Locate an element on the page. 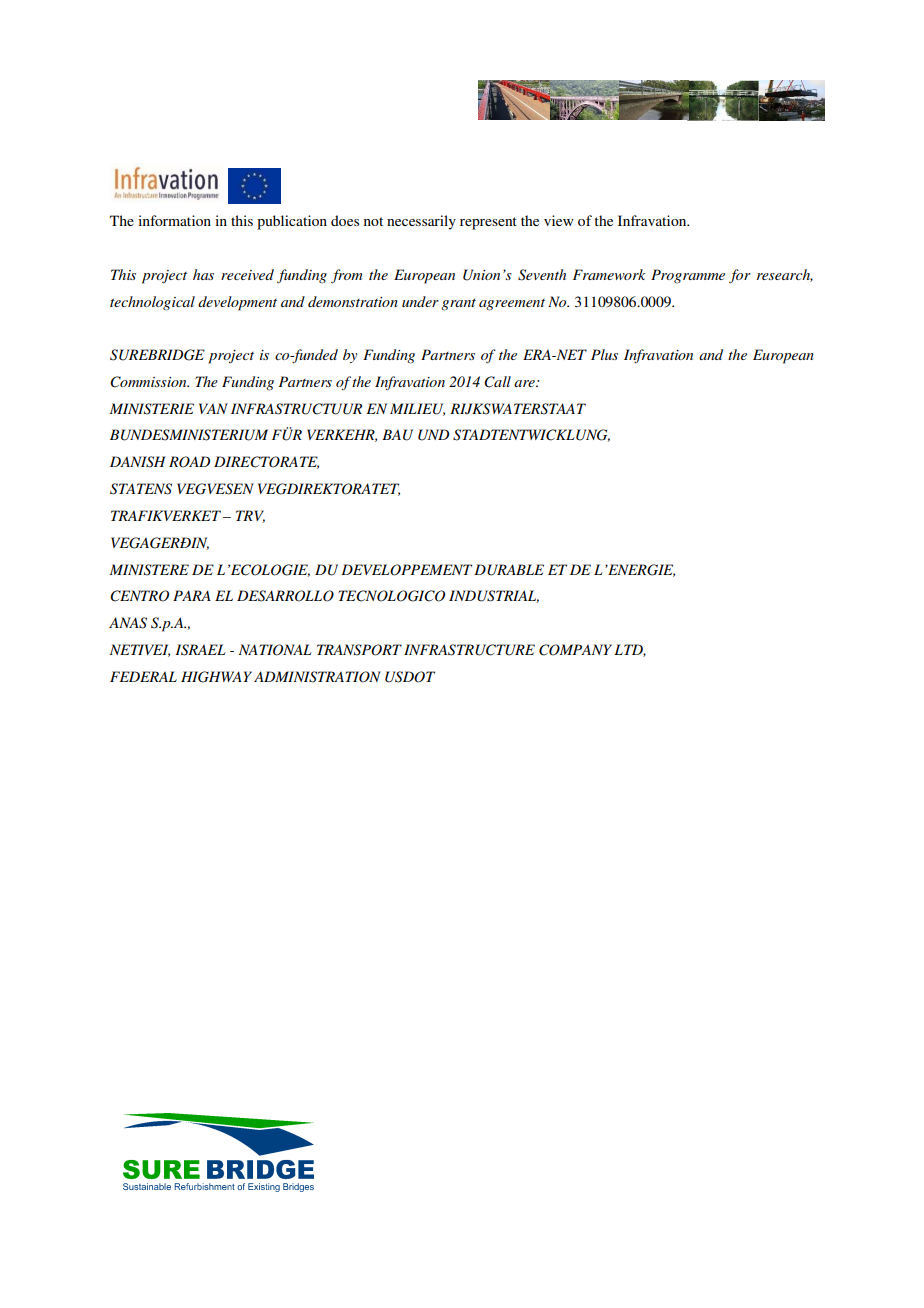  BAU is located at coordinates (397, 435).
